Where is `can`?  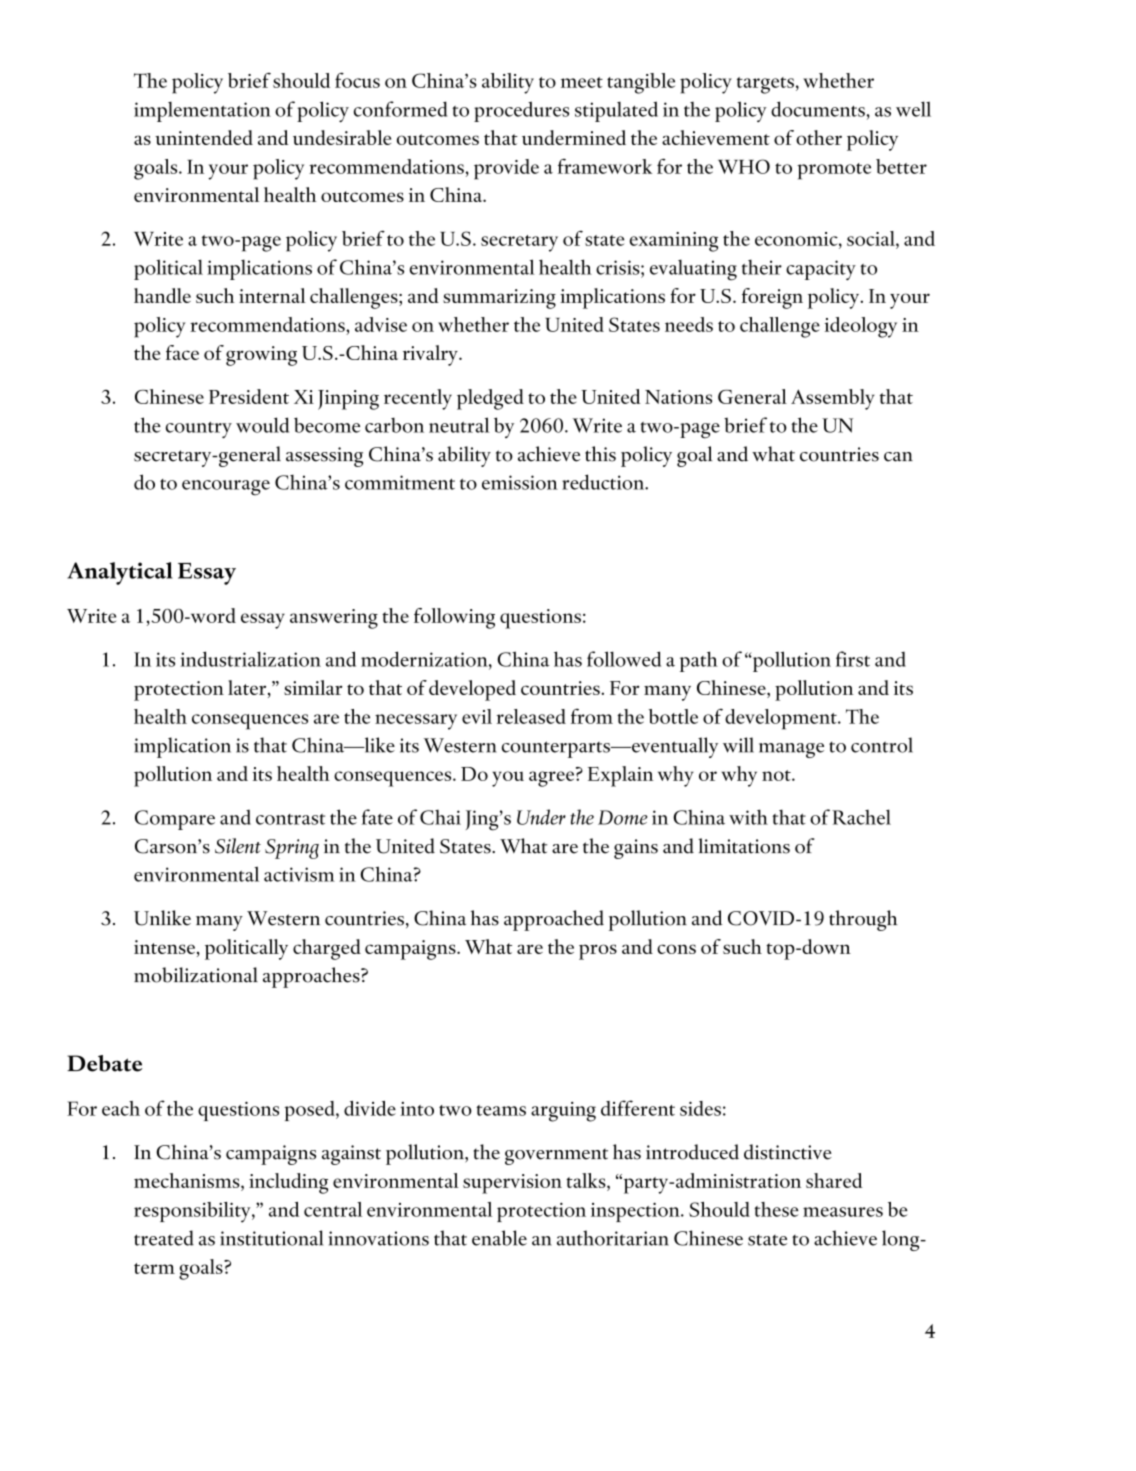 can is located at coordinates (898, 457).
